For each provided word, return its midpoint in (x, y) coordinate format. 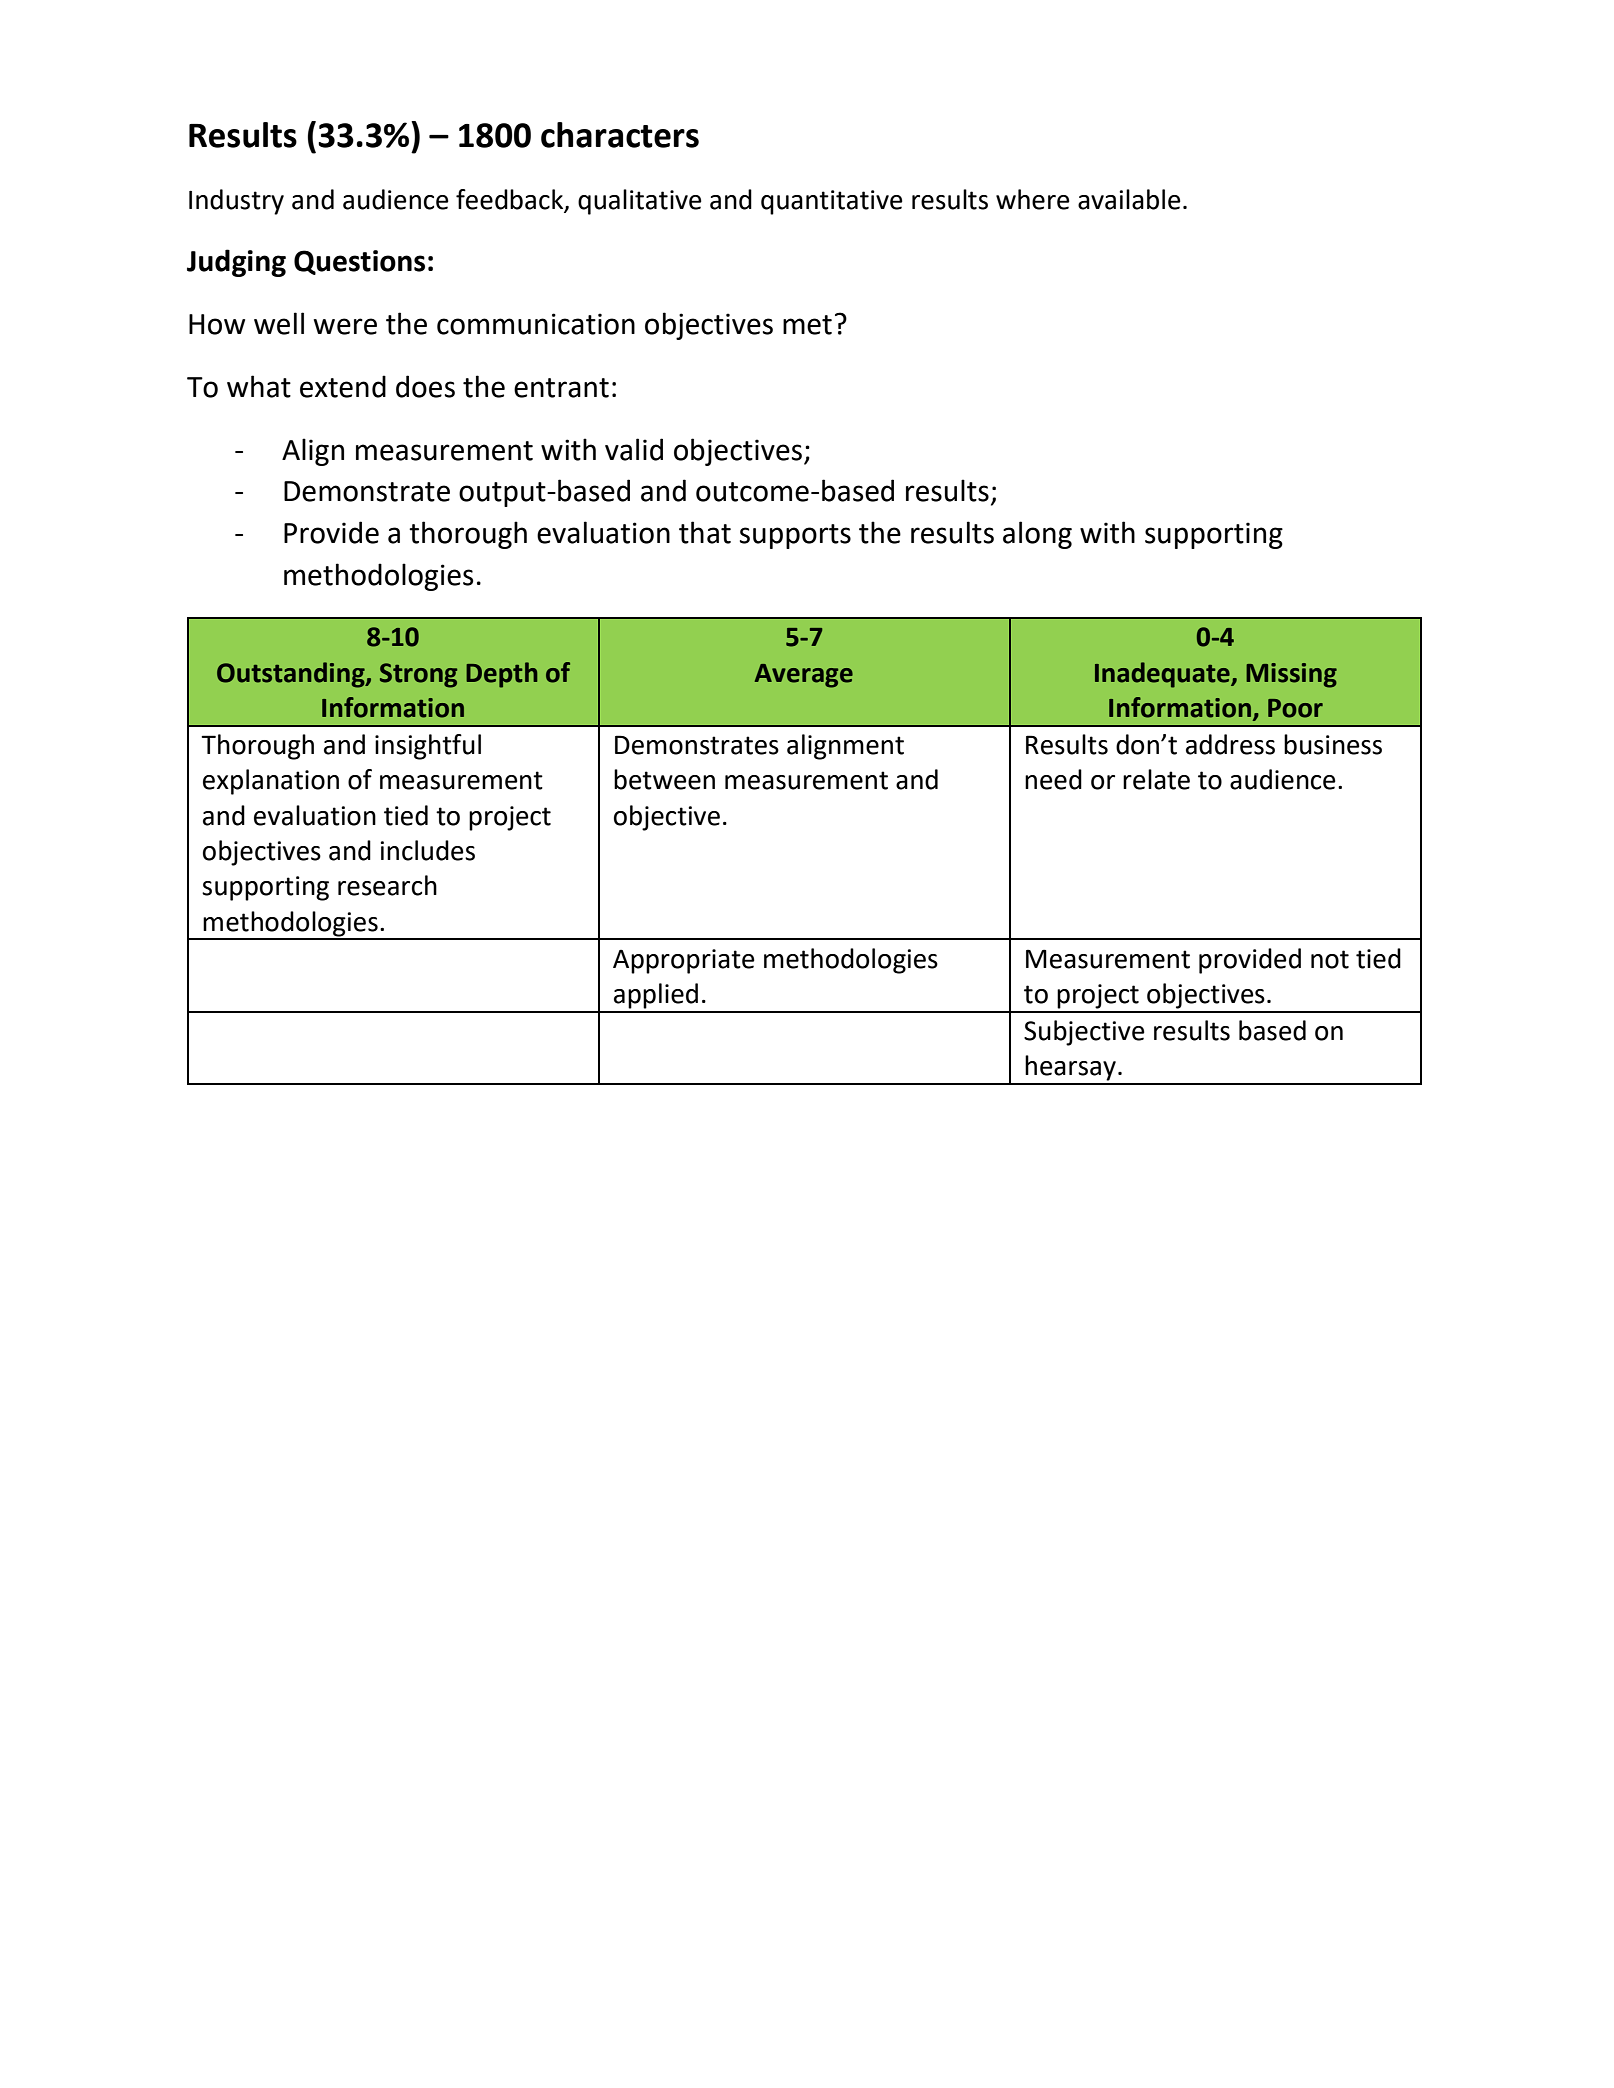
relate (1156, 779)
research (387, 885)
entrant (561, 388)
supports (795, 536)
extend (343, 386)
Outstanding (292, 675)
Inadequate (1163, 675)
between (664, 779)
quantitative (832, 202)
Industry (236, 202)
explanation (271, 782)
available (1129, 199)
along (1037, 535)
